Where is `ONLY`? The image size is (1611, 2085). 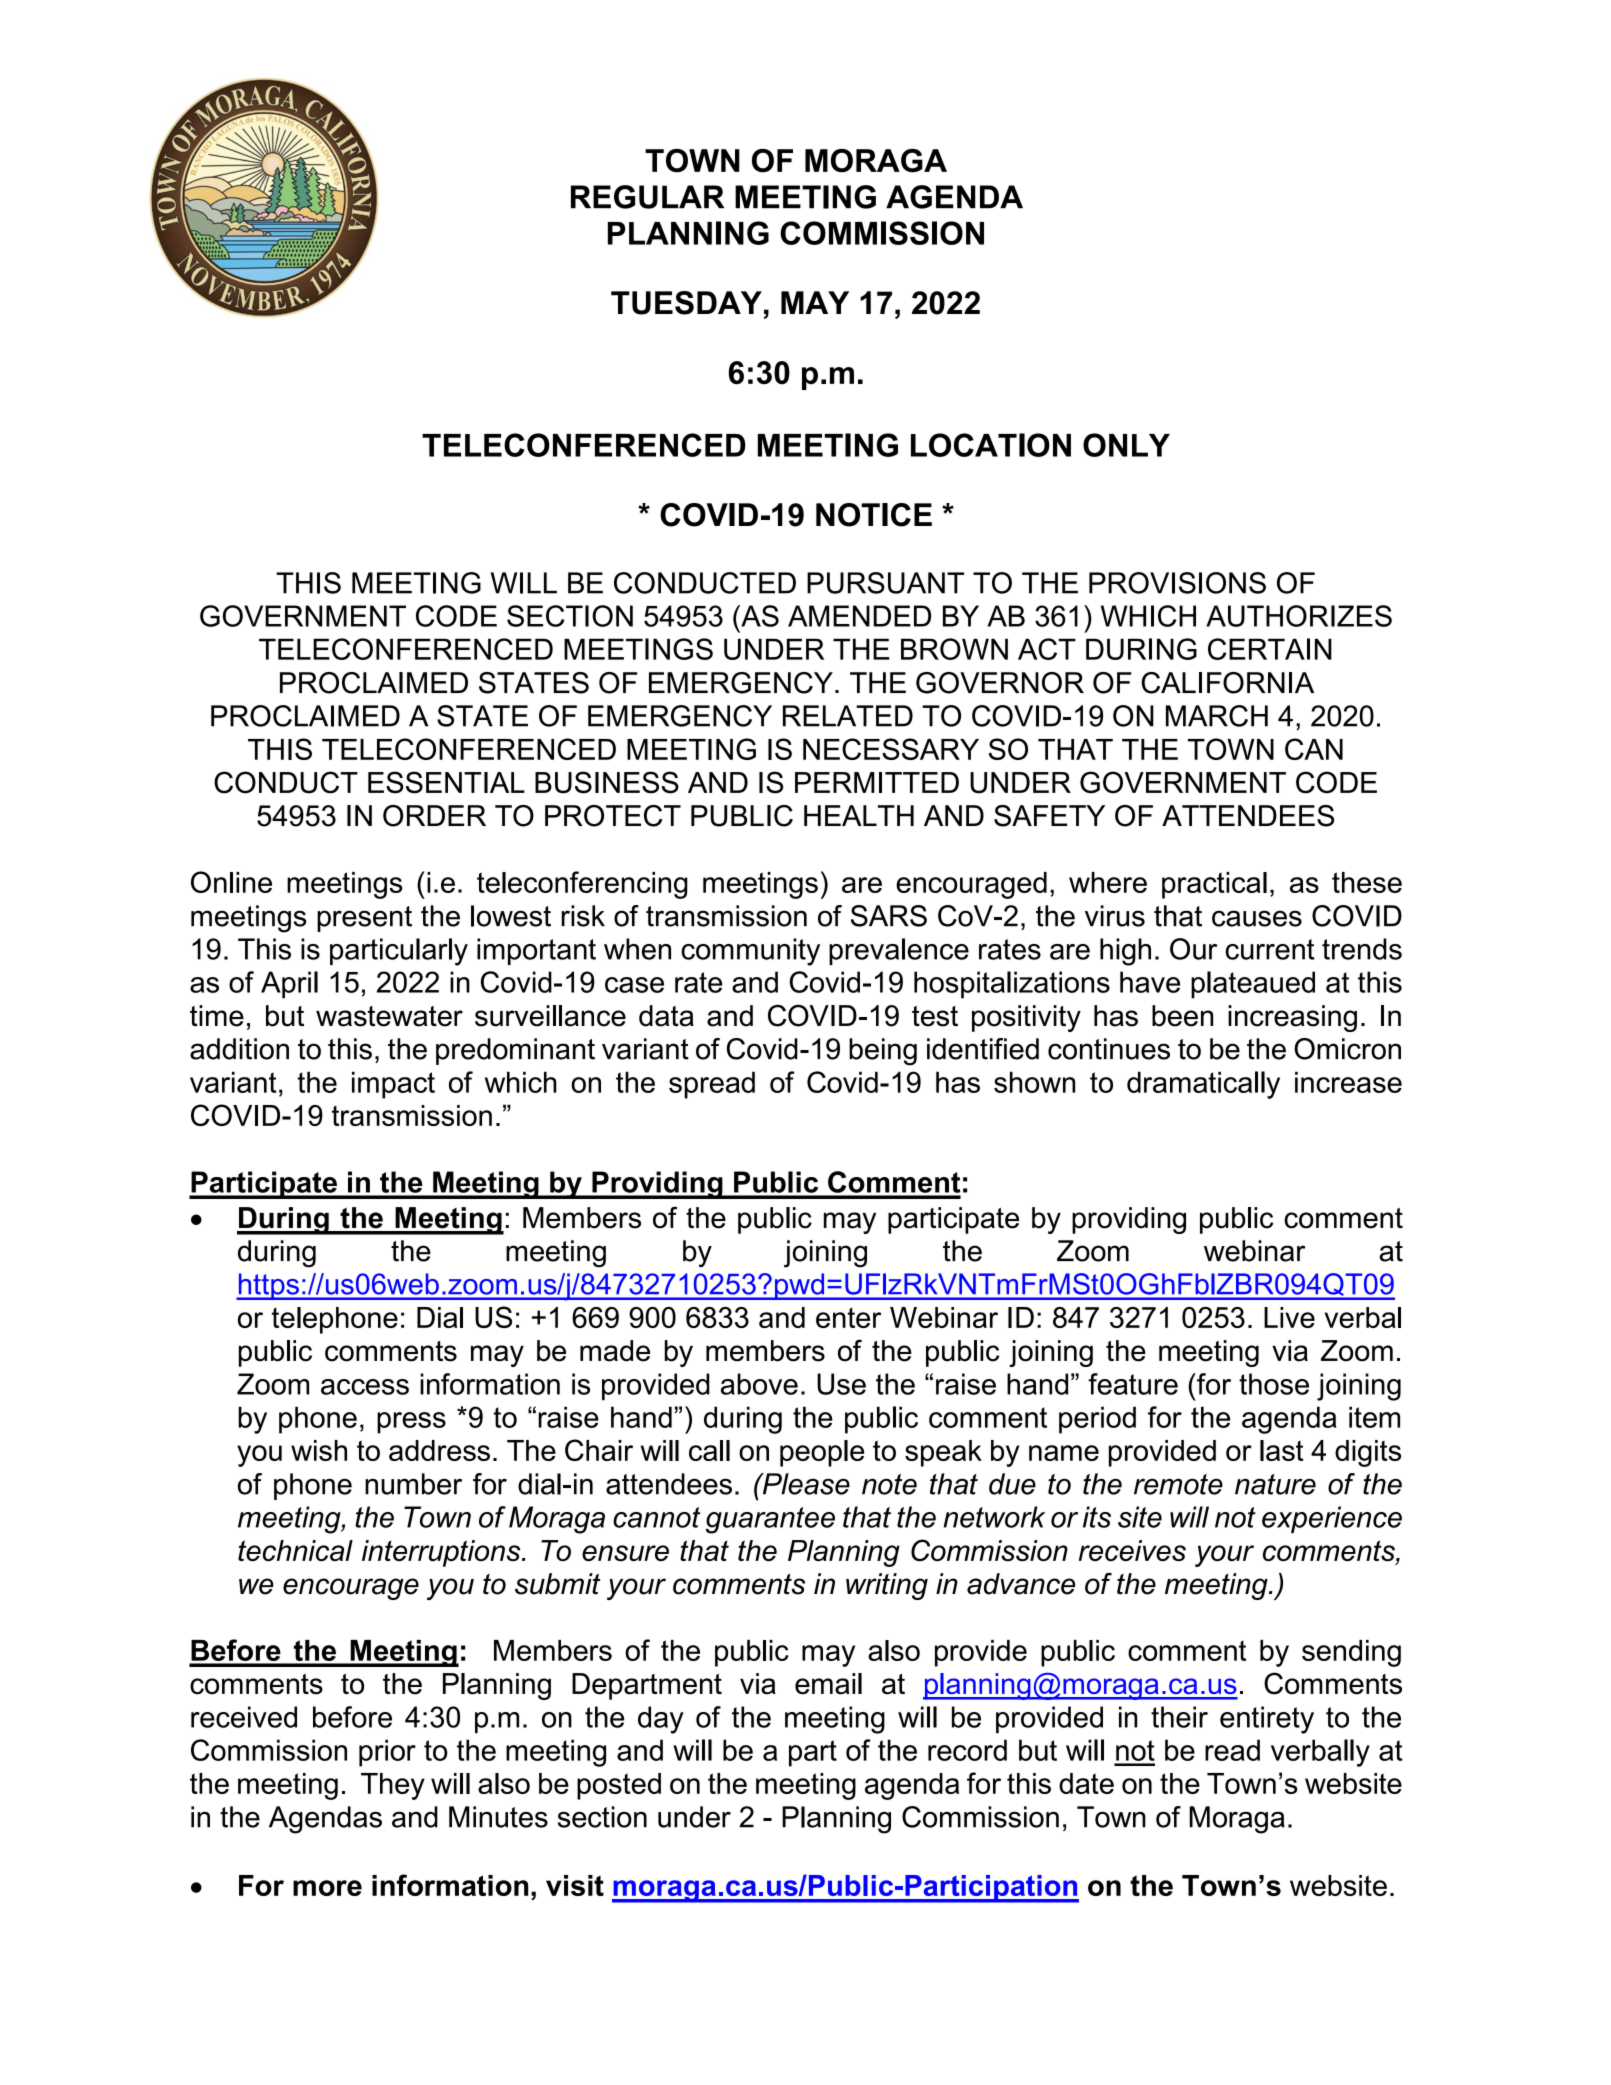 ONLY is located at coordinates (1126, 445).
